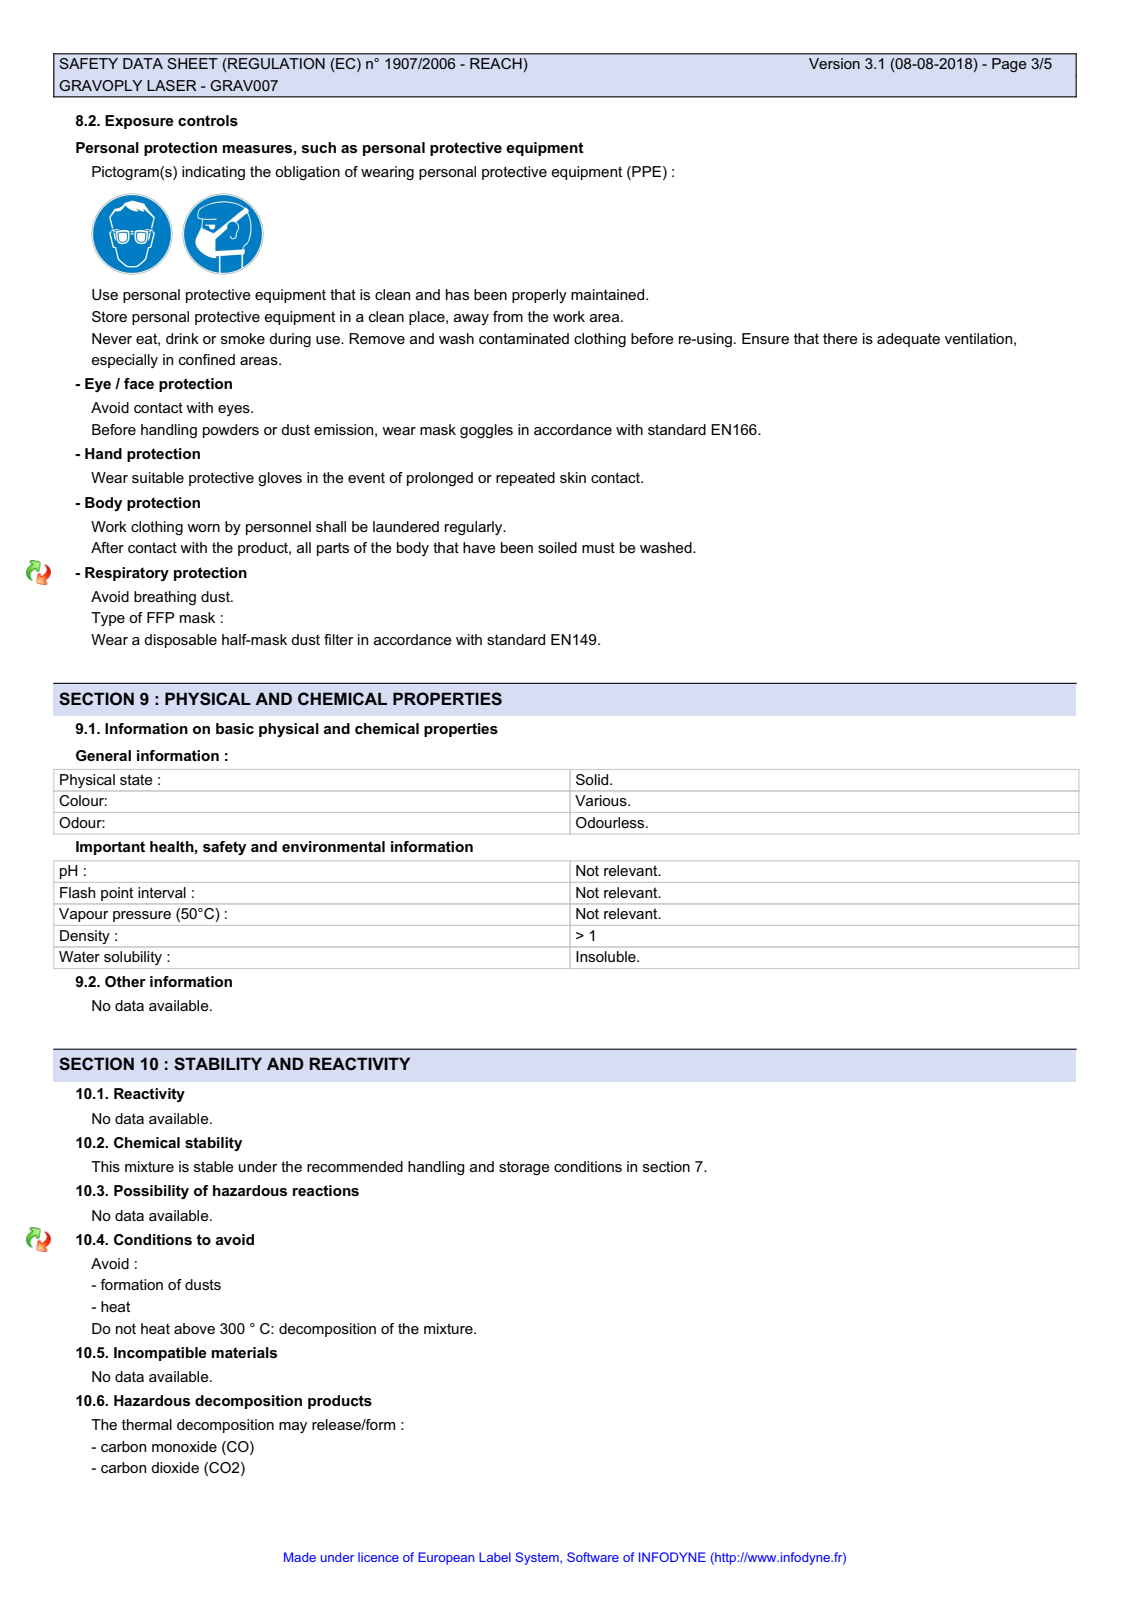 Image resolution: width=1130 pixels, height=1598 pixels. What do you see at coordinates (538, 1558) in the page?
I see `System` at bounding box center [538, 1558].
